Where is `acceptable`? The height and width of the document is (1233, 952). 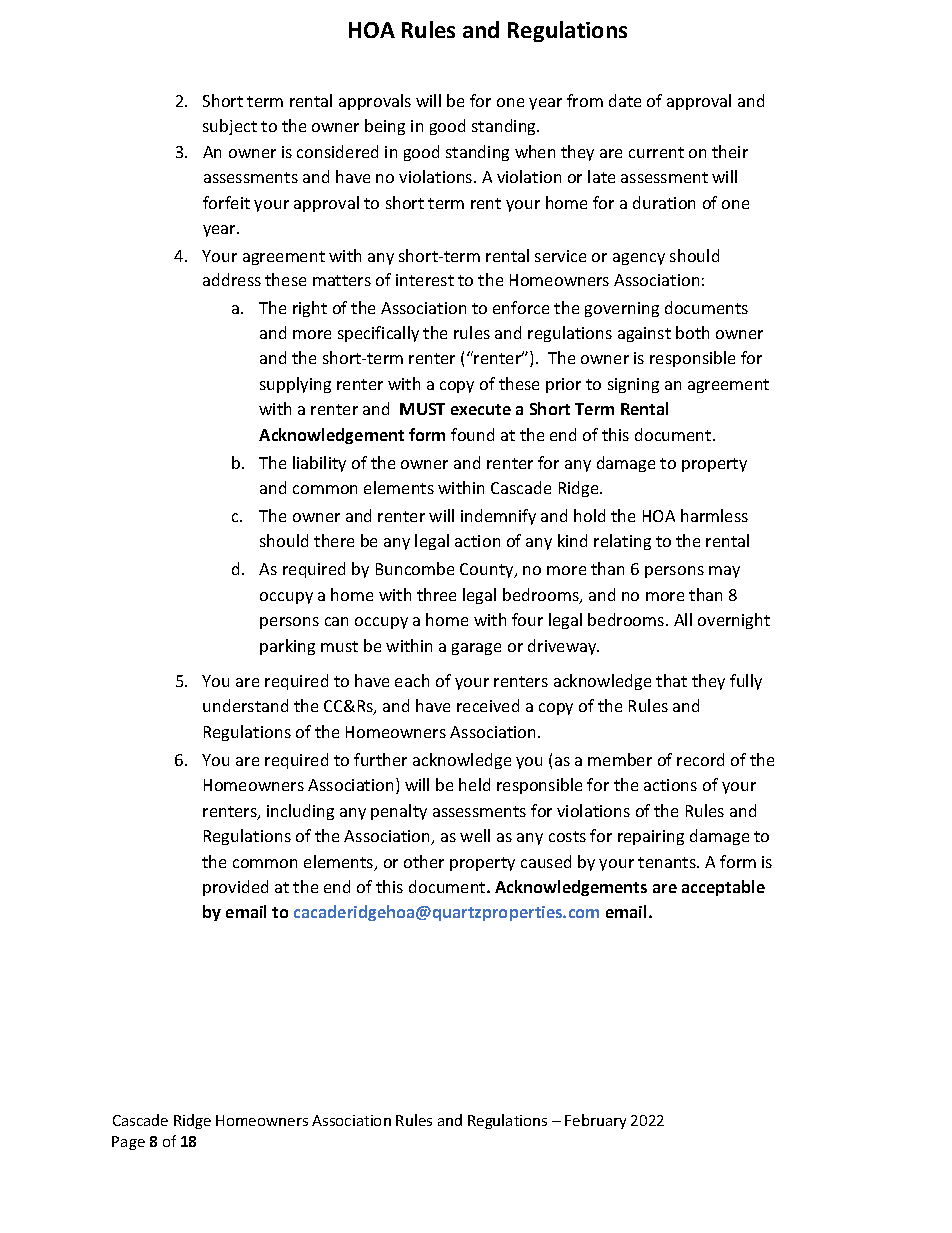
acceptable is located at coordinates (723, 888).
